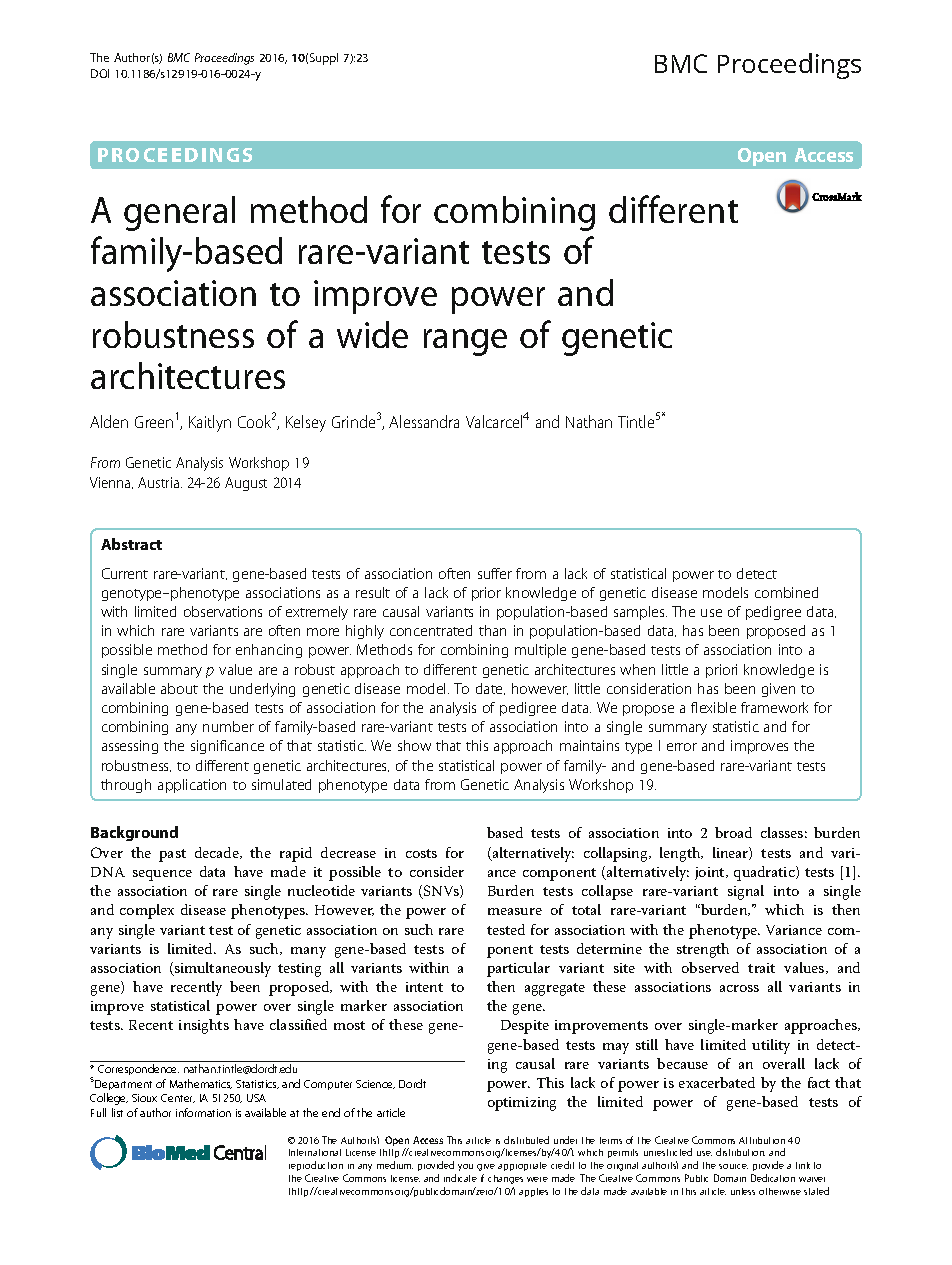  What do you see at coordinates (431, 630) in the screenshot?
I see `concentrated` at bounding box center [431, 630].
